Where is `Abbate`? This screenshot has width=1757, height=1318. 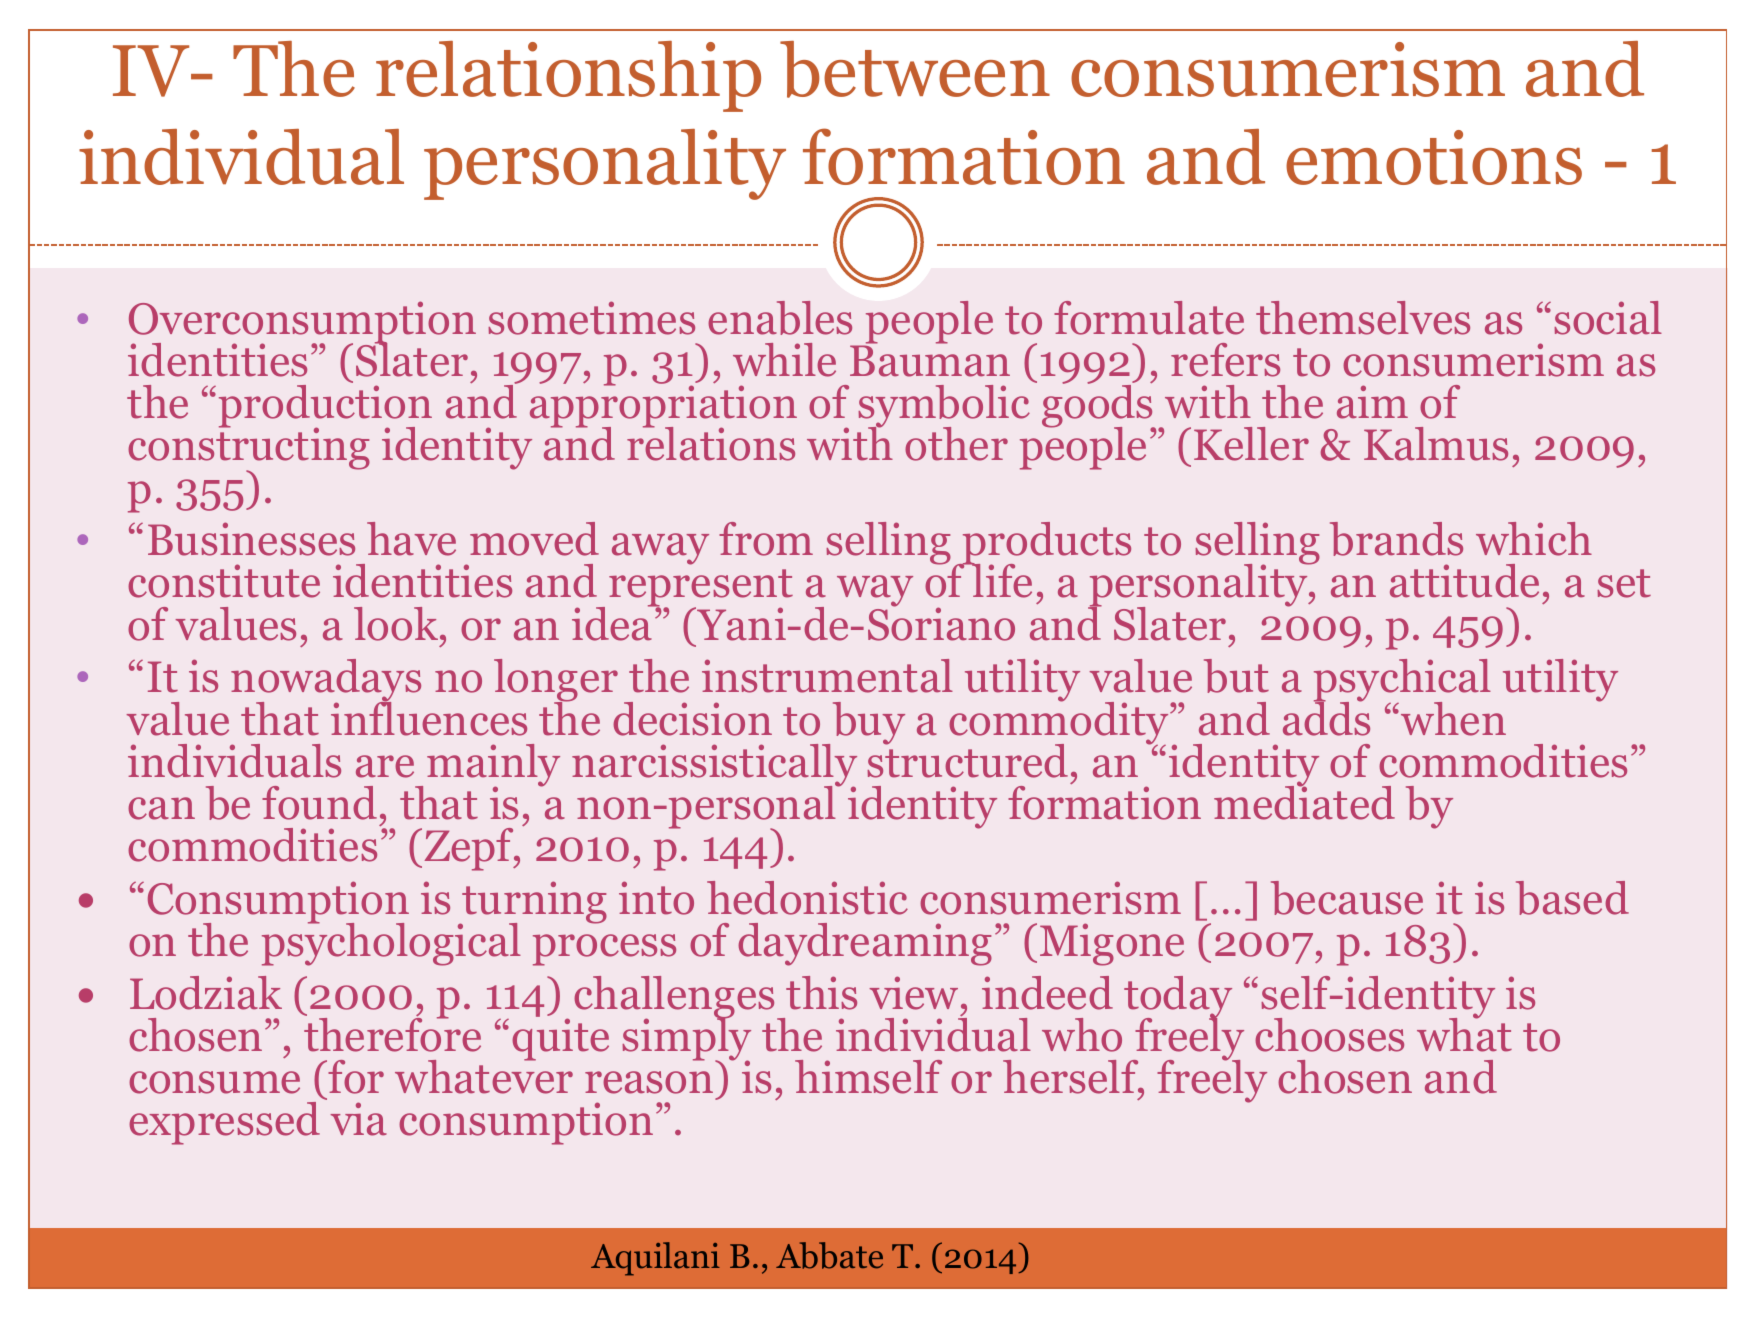
Abbate is located at coordinates (829, 1255).
